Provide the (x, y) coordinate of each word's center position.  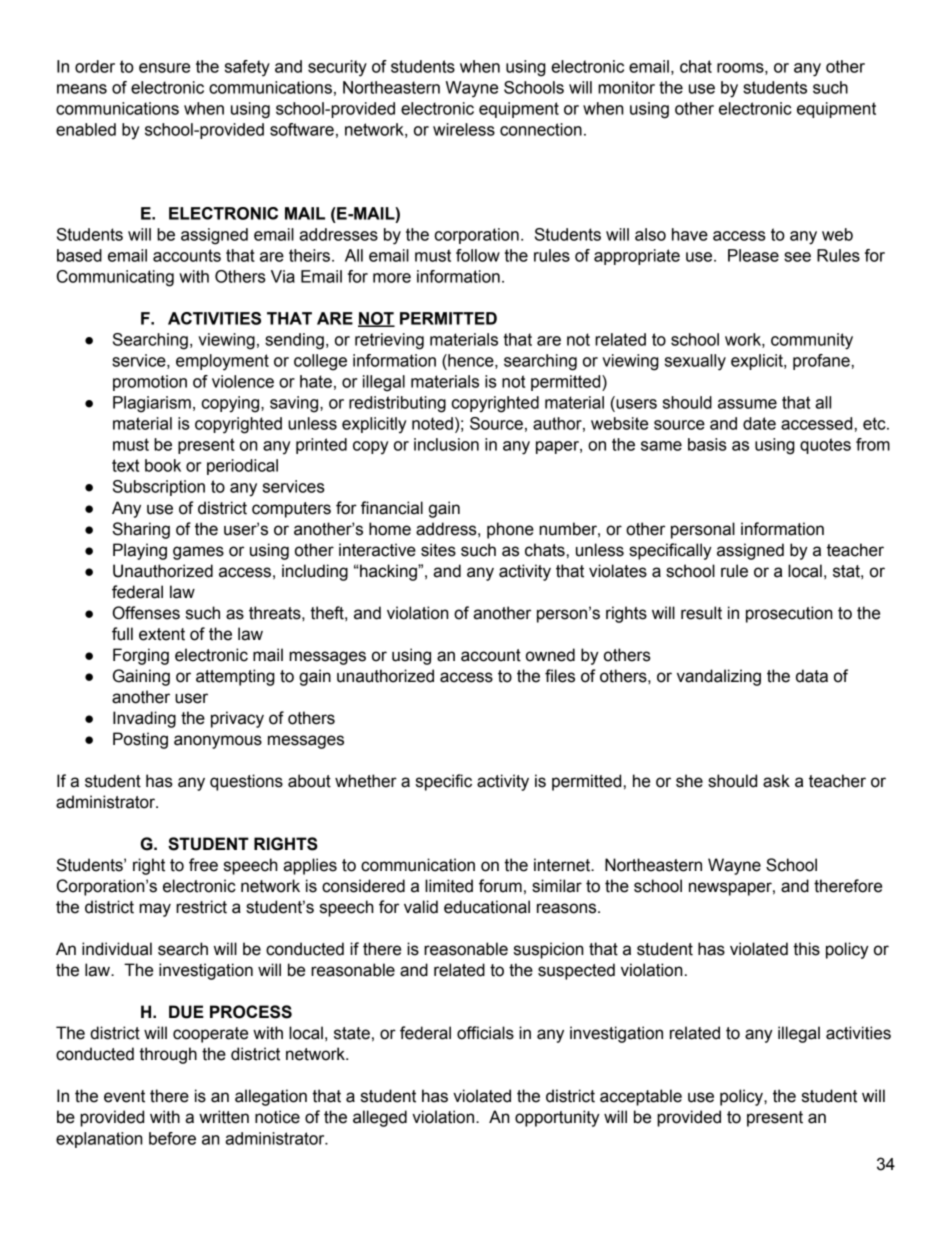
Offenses (146, 613)
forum (500, 886)
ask (776, 781)
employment (222, 362)
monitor (626, 87)
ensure (164, 68)
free (203, 865)
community (812, 341)
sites (438, 550)
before (172, 1138)
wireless (464, 129)
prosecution (789, 614)
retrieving (389, 341)
